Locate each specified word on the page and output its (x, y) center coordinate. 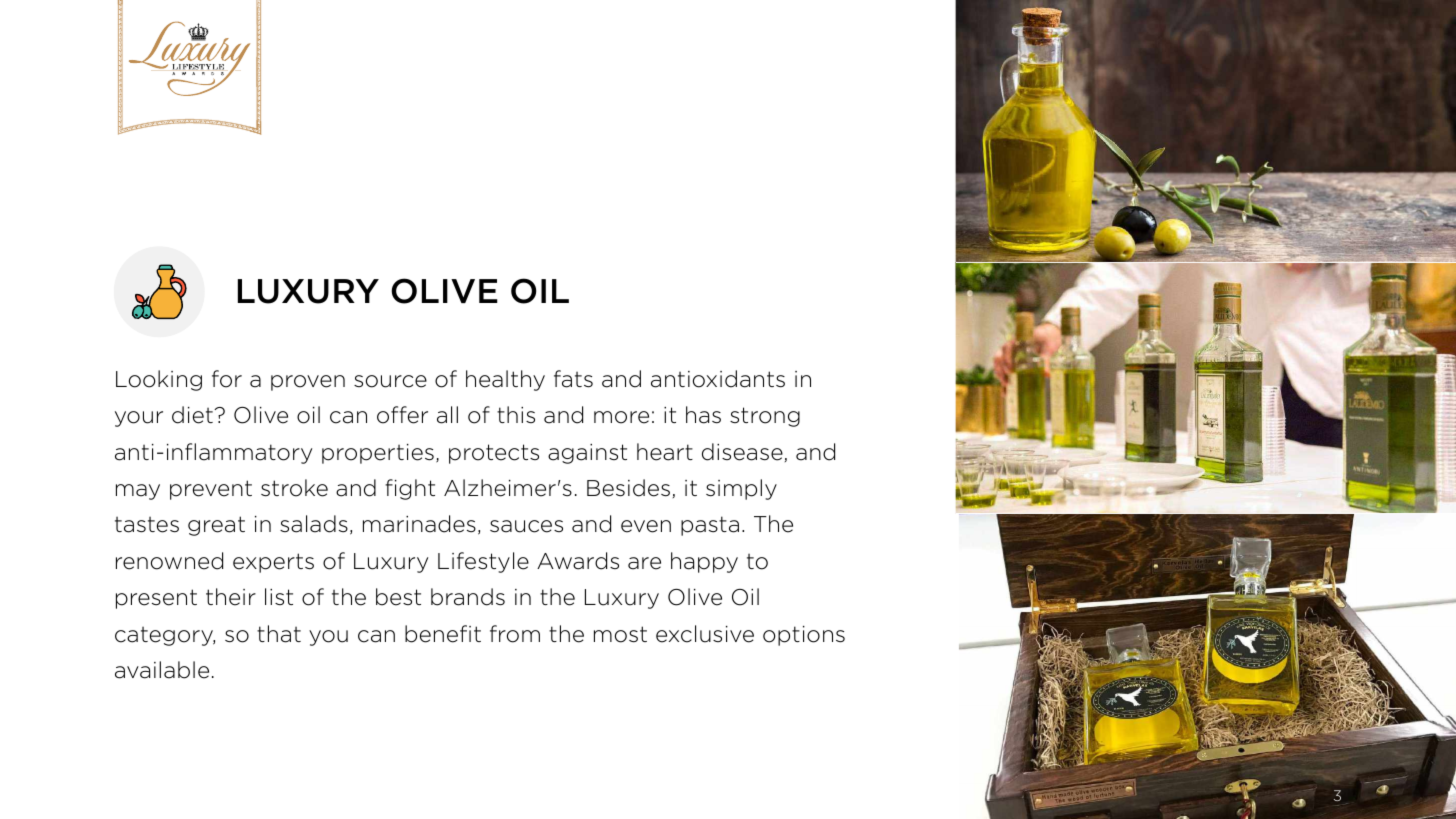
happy (704, 562)
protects (494, 454)
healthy (505, 380)
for (227, 379)
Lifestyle (483, 562)
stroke (294, 488)
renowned (169, 561)
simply (741, 489)
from (515, 634)
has (703, 415)
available (162, 670)
